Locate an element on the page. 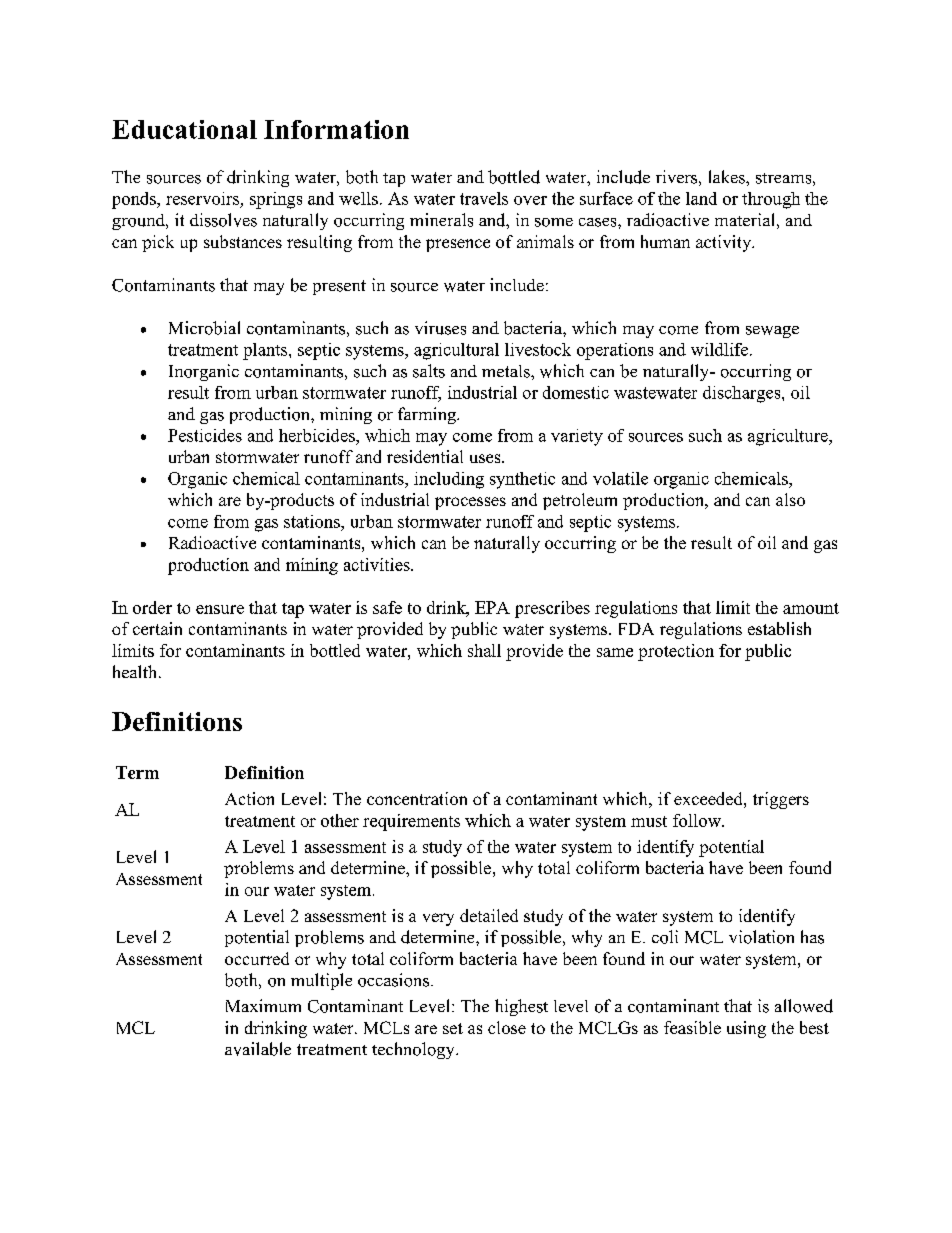 The image size is (952, 1233). Maximum is located at coordinates (263, 1005).
